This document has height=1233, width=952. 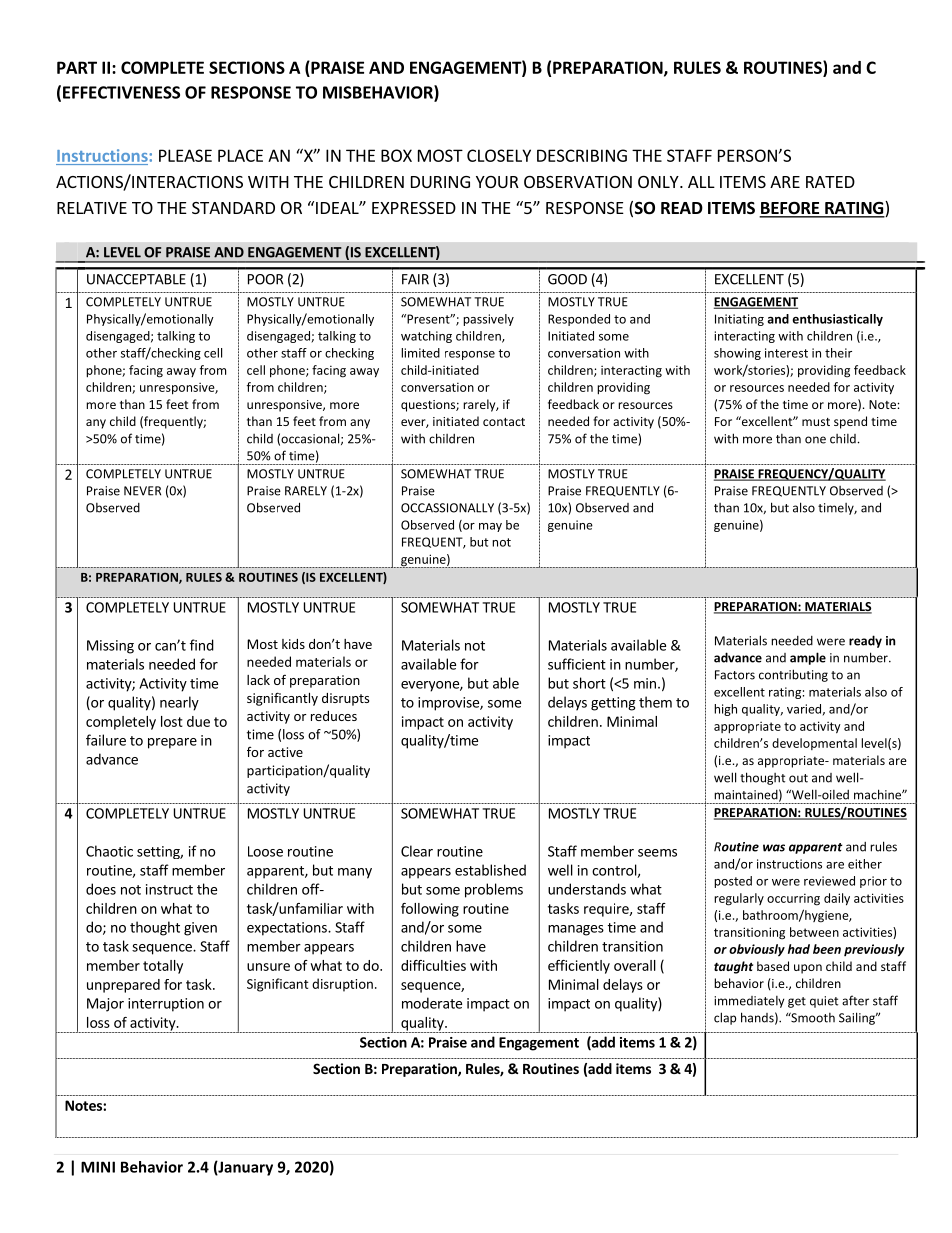 What do you see at coordinates (185, 155) in the document?
I see `PLEASE` at bounding box center [185, 155].
